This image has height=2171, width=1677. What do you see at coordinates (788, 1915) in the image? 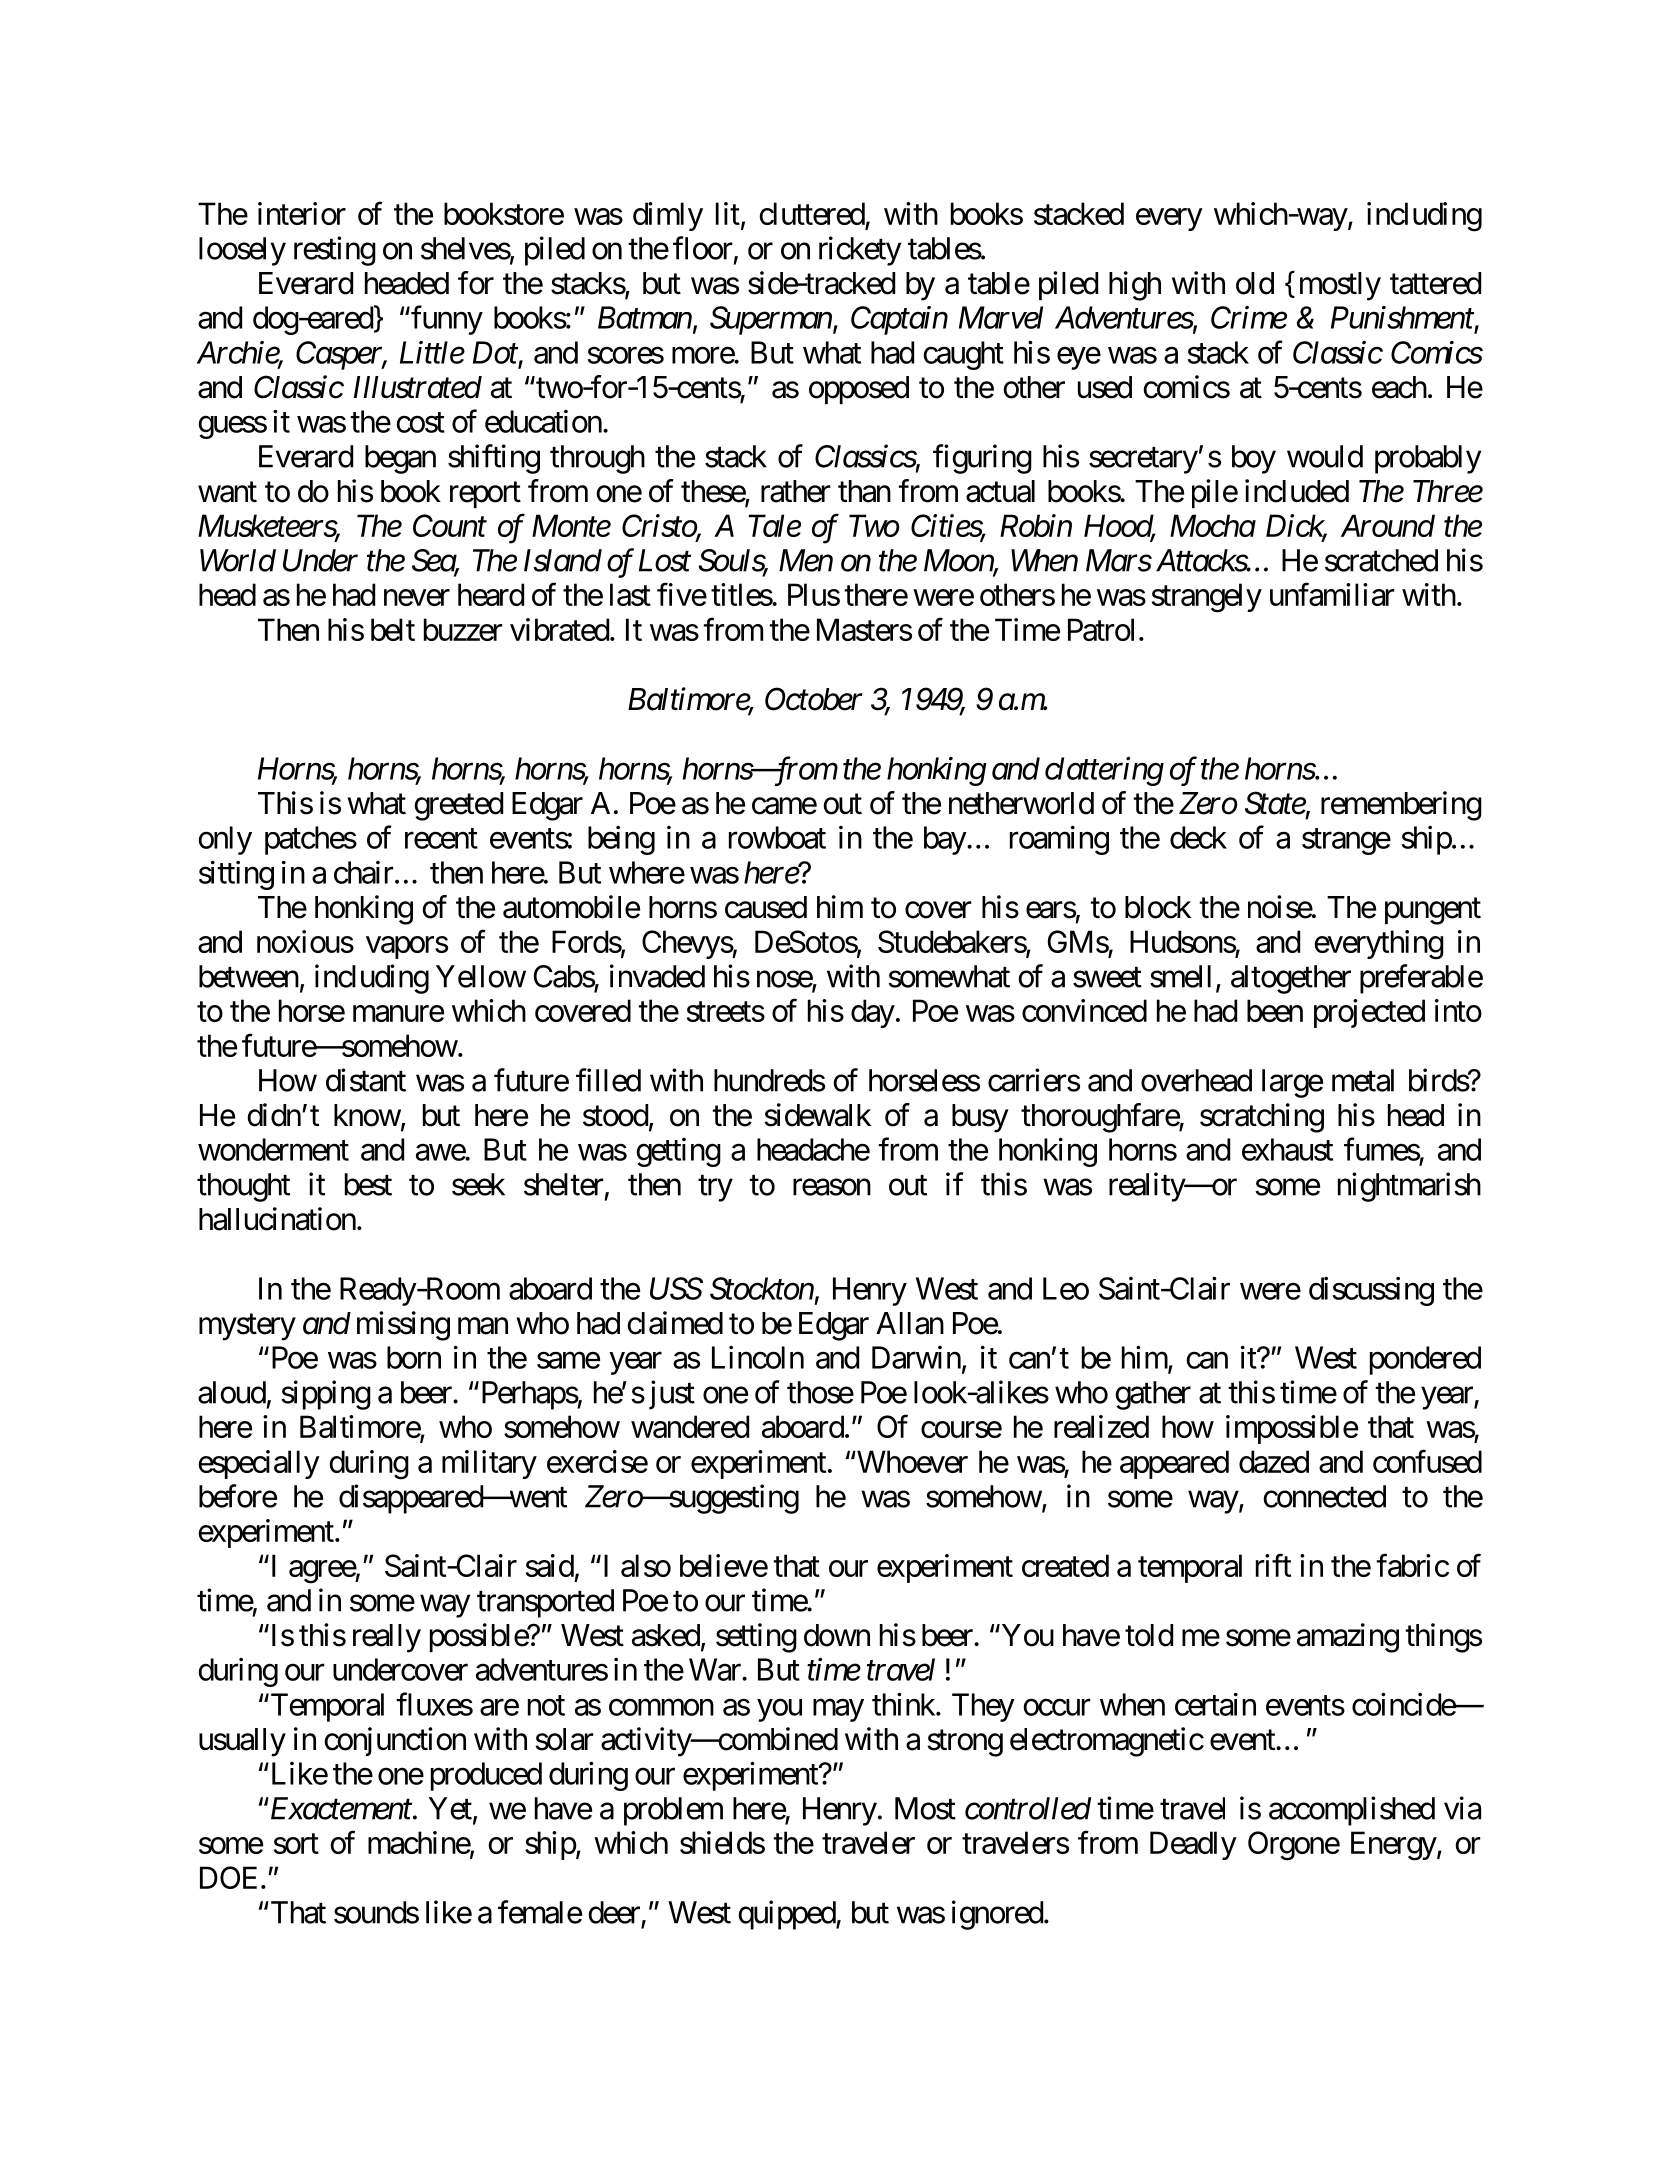
I see `quipped` at bounding box center [788, 1915].
